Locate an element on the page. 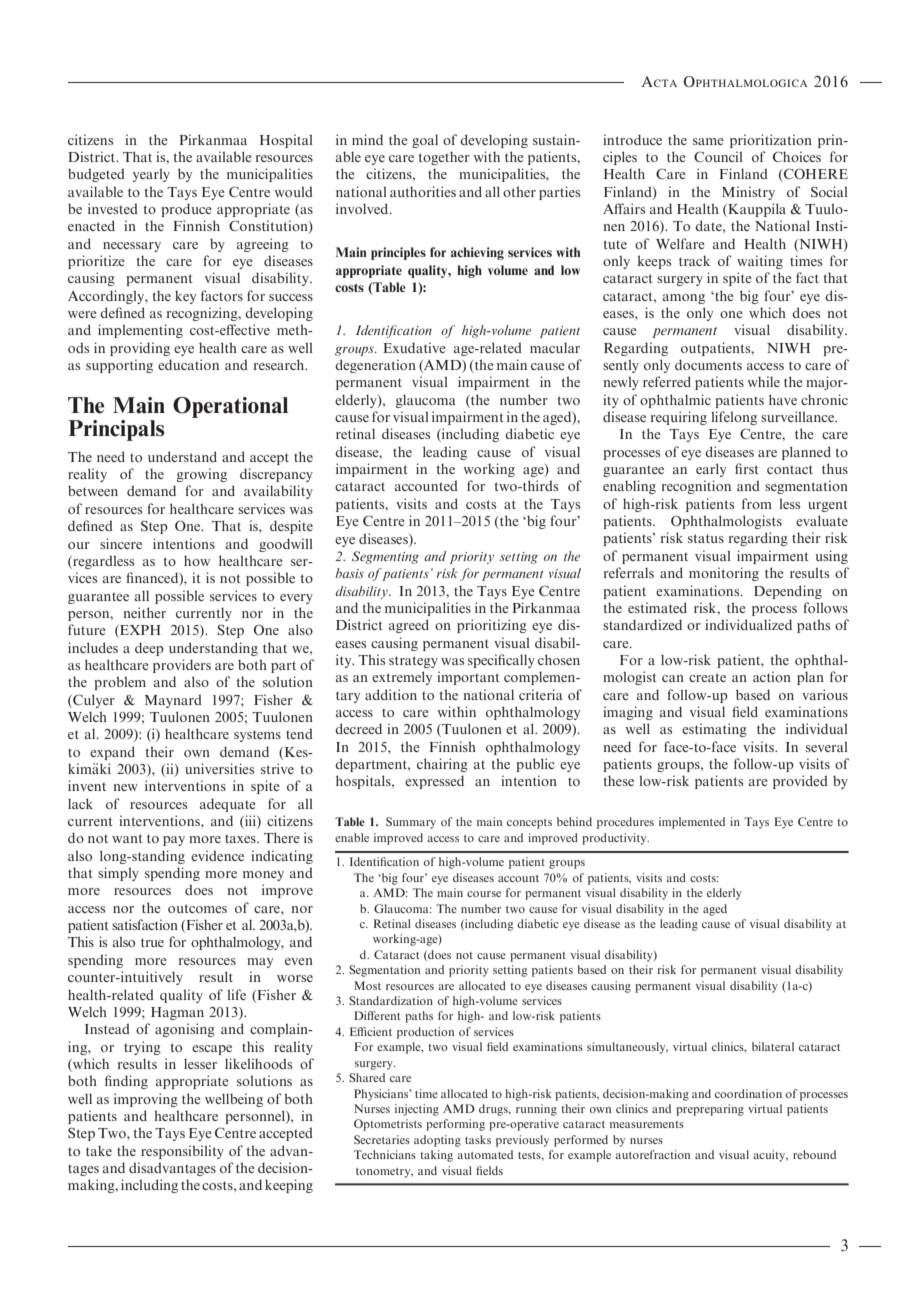 The height and width of the page is (1316, 921). outcomes is located at coordinates (197, 908).
